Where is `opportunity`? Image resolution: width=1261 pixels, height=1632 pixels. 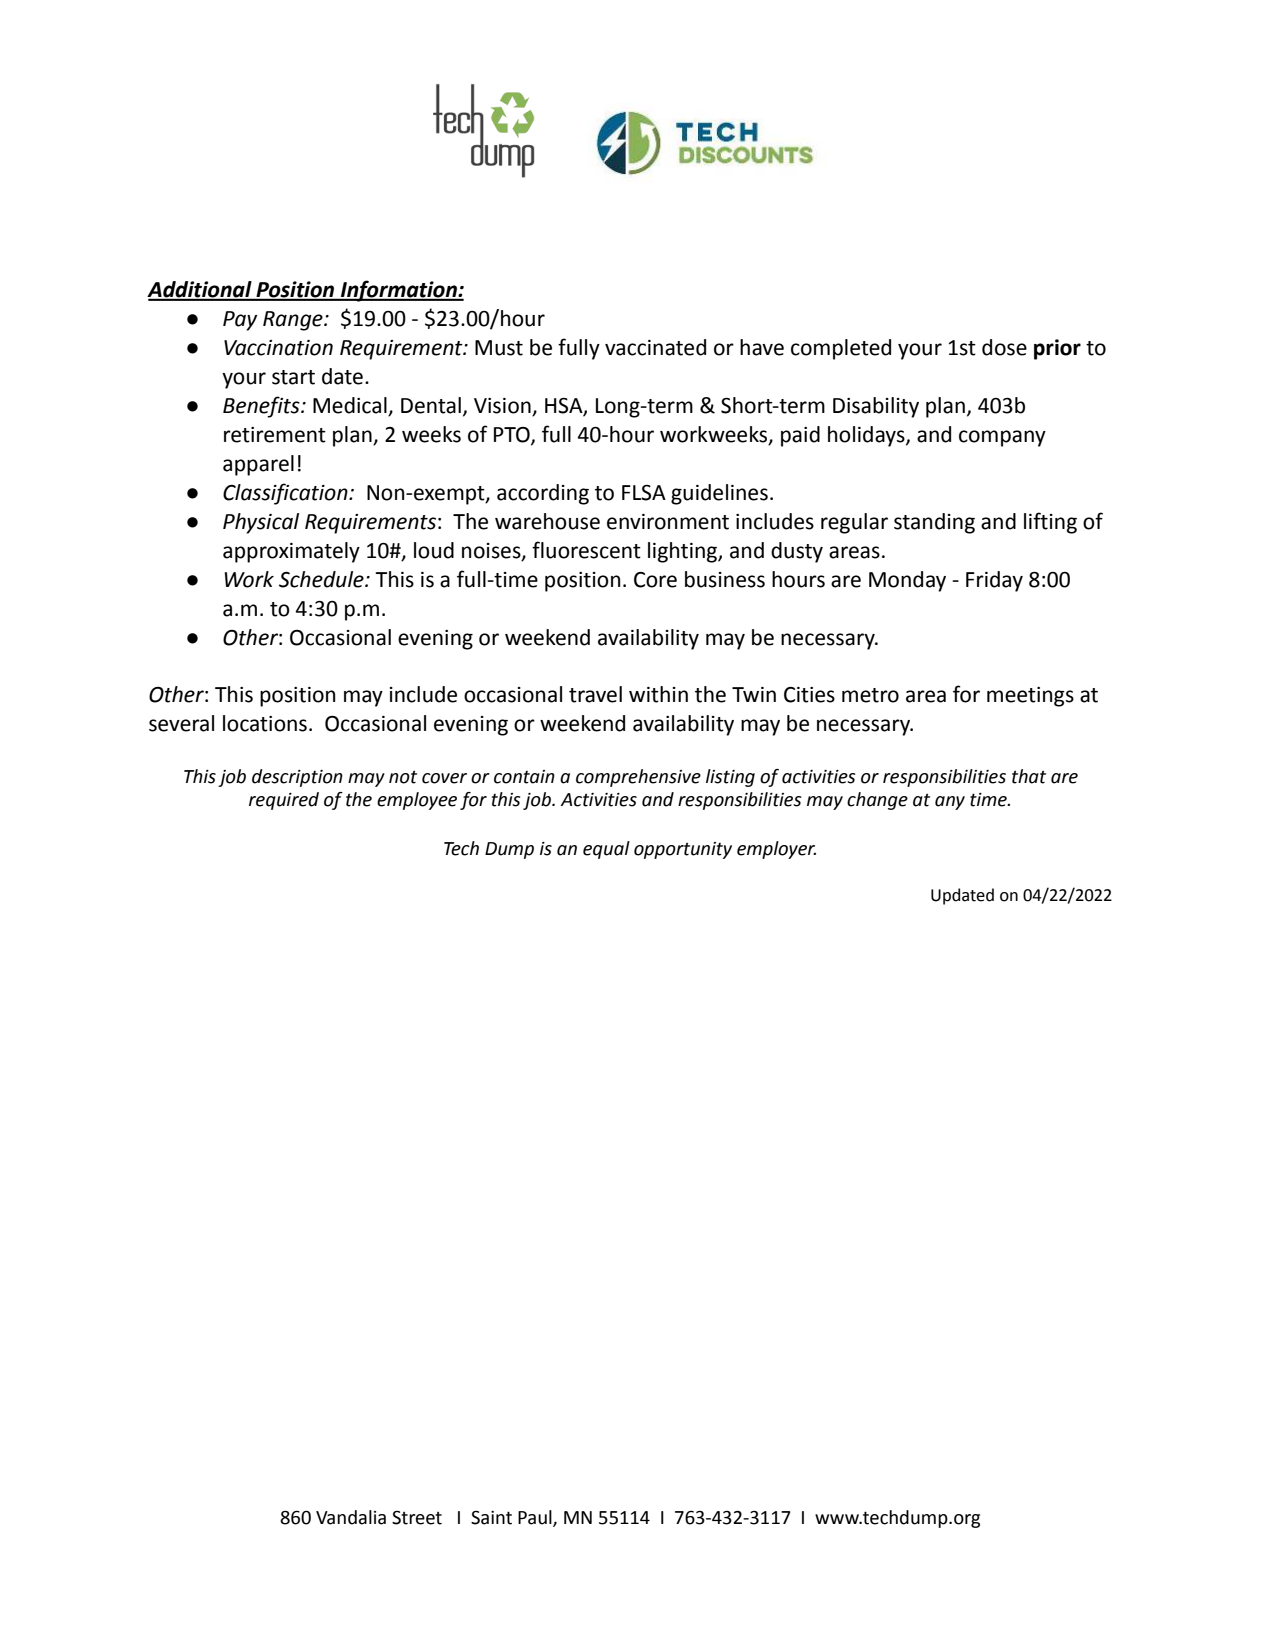
opportunity is located at coordinates (683, 850).
